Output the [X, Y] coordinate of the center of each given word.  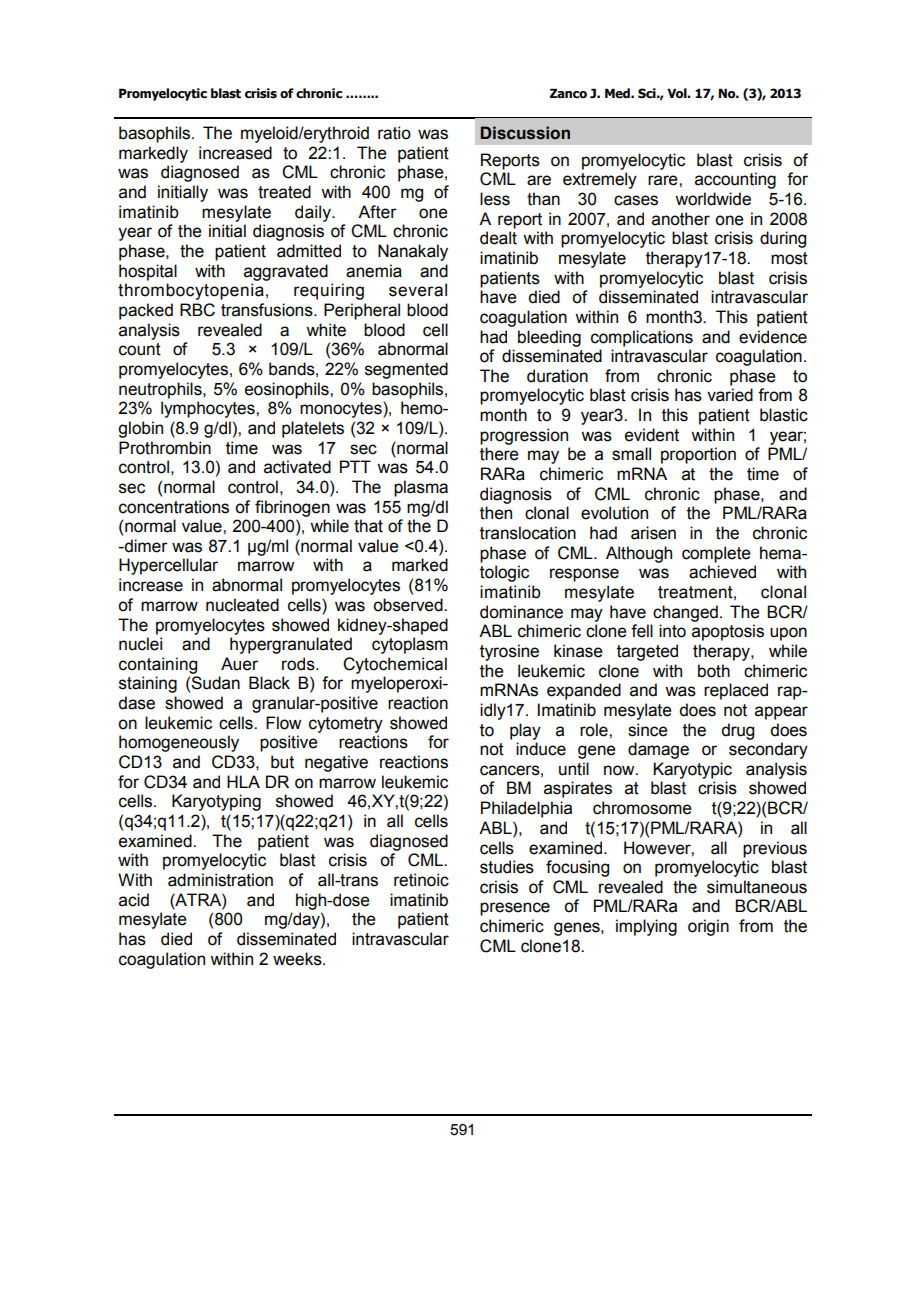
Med [618, 93]
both [714, 671]
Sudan [215, 683]
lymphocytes [209, 409]
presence [515, 909]
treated [284, 192]
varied [730, 395]
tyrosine [509, 652]
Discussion [525, 133]
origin [708, 927]
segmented [406, 370]
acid [134, 900]
